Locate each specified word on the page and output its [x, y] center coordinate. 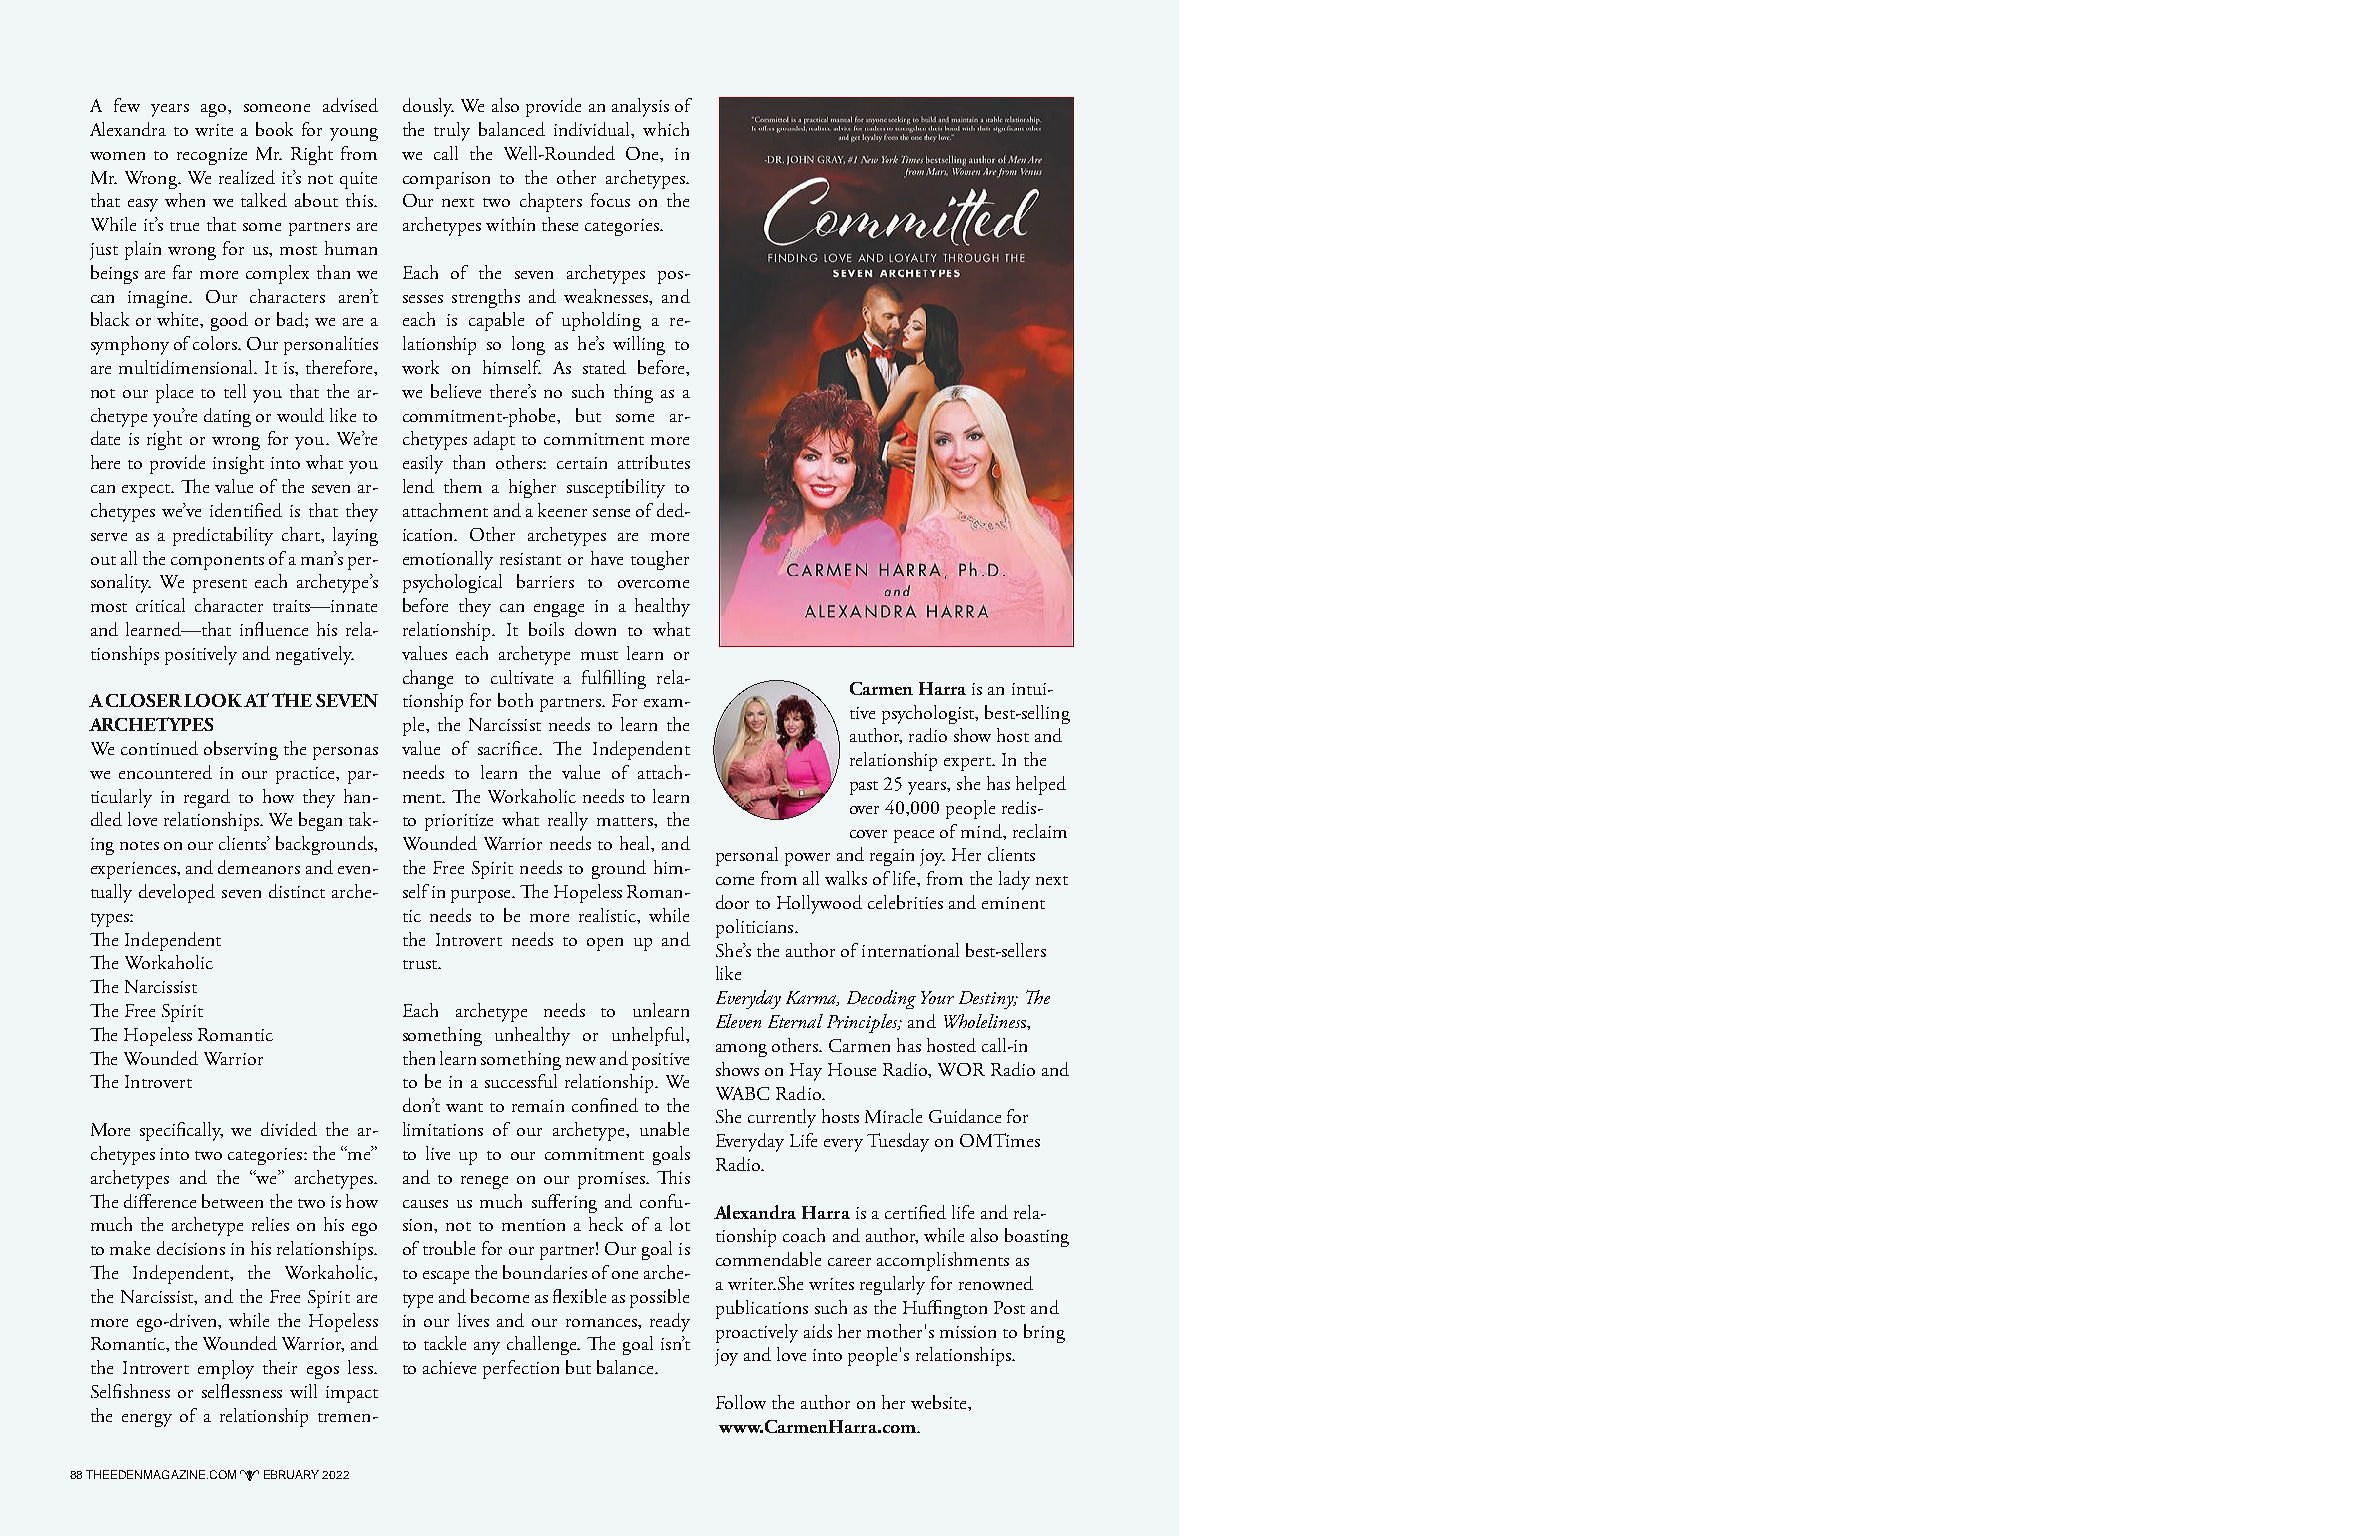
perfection [521, 1369]
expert [968, 764]
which [666, 129]
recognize [212, 156]
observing [241, 750]
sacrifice [509, 748]
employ [226, 1369]
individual [593, 130]
